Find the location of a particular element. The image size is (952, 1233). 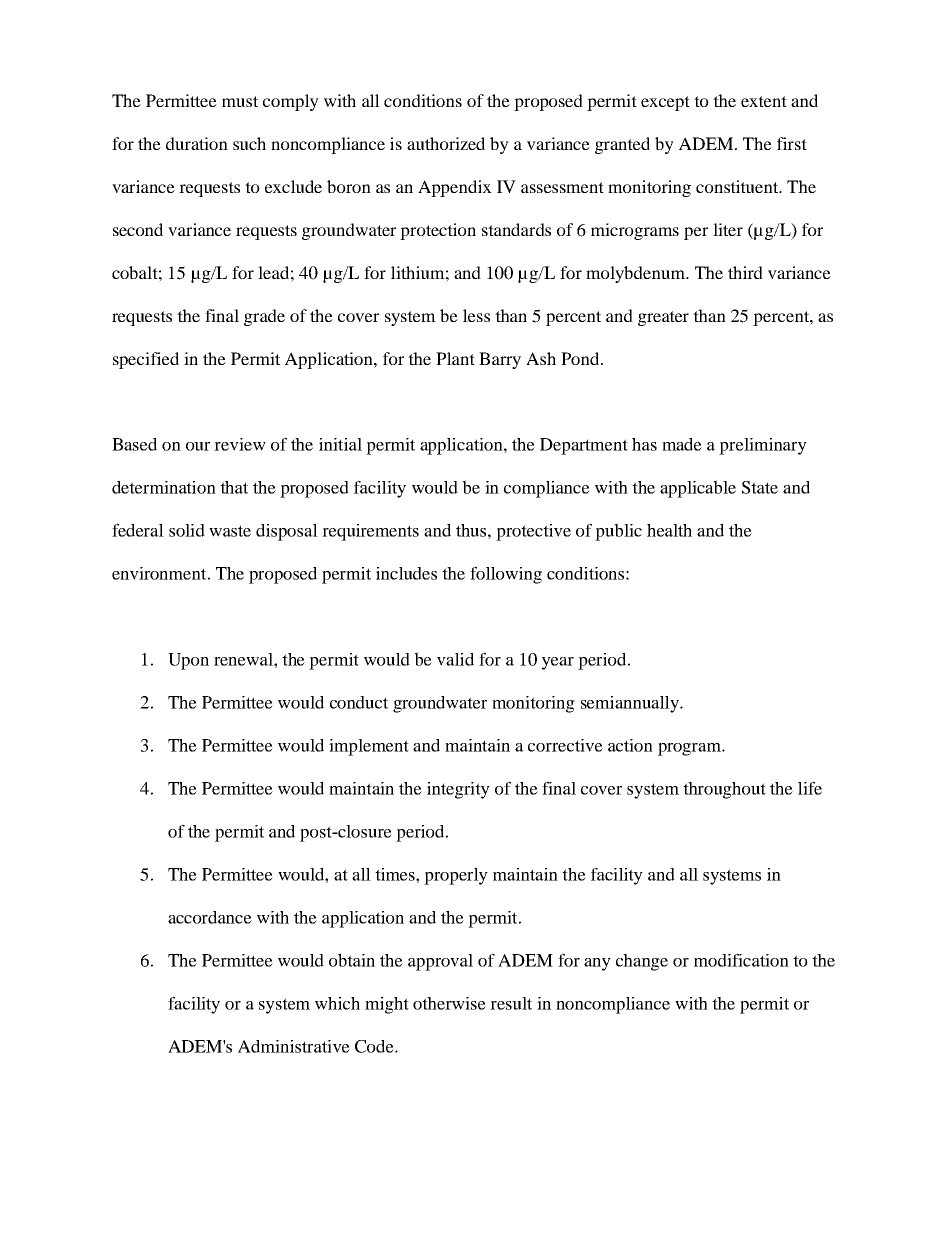

following is located at coordinates (506, 575).
